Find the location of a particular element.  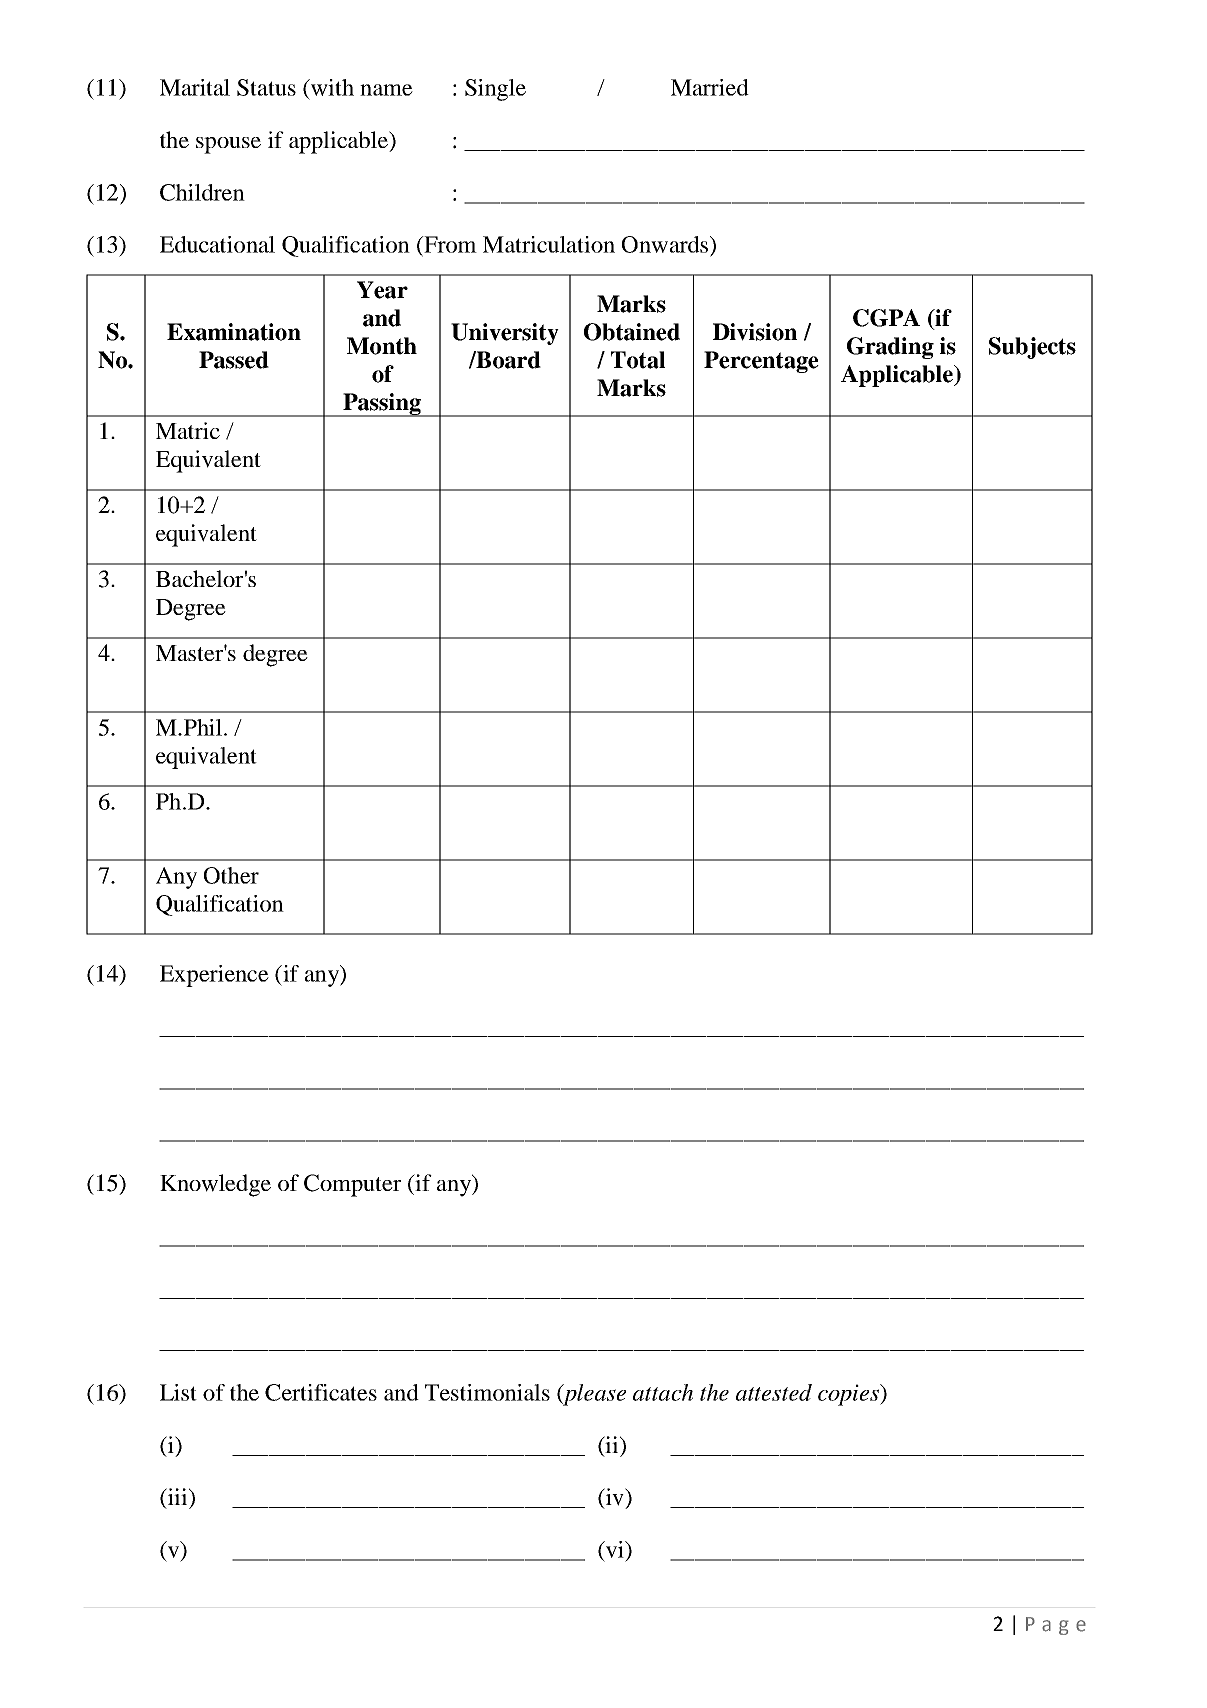

Married is located at coordinates (710, 87).
